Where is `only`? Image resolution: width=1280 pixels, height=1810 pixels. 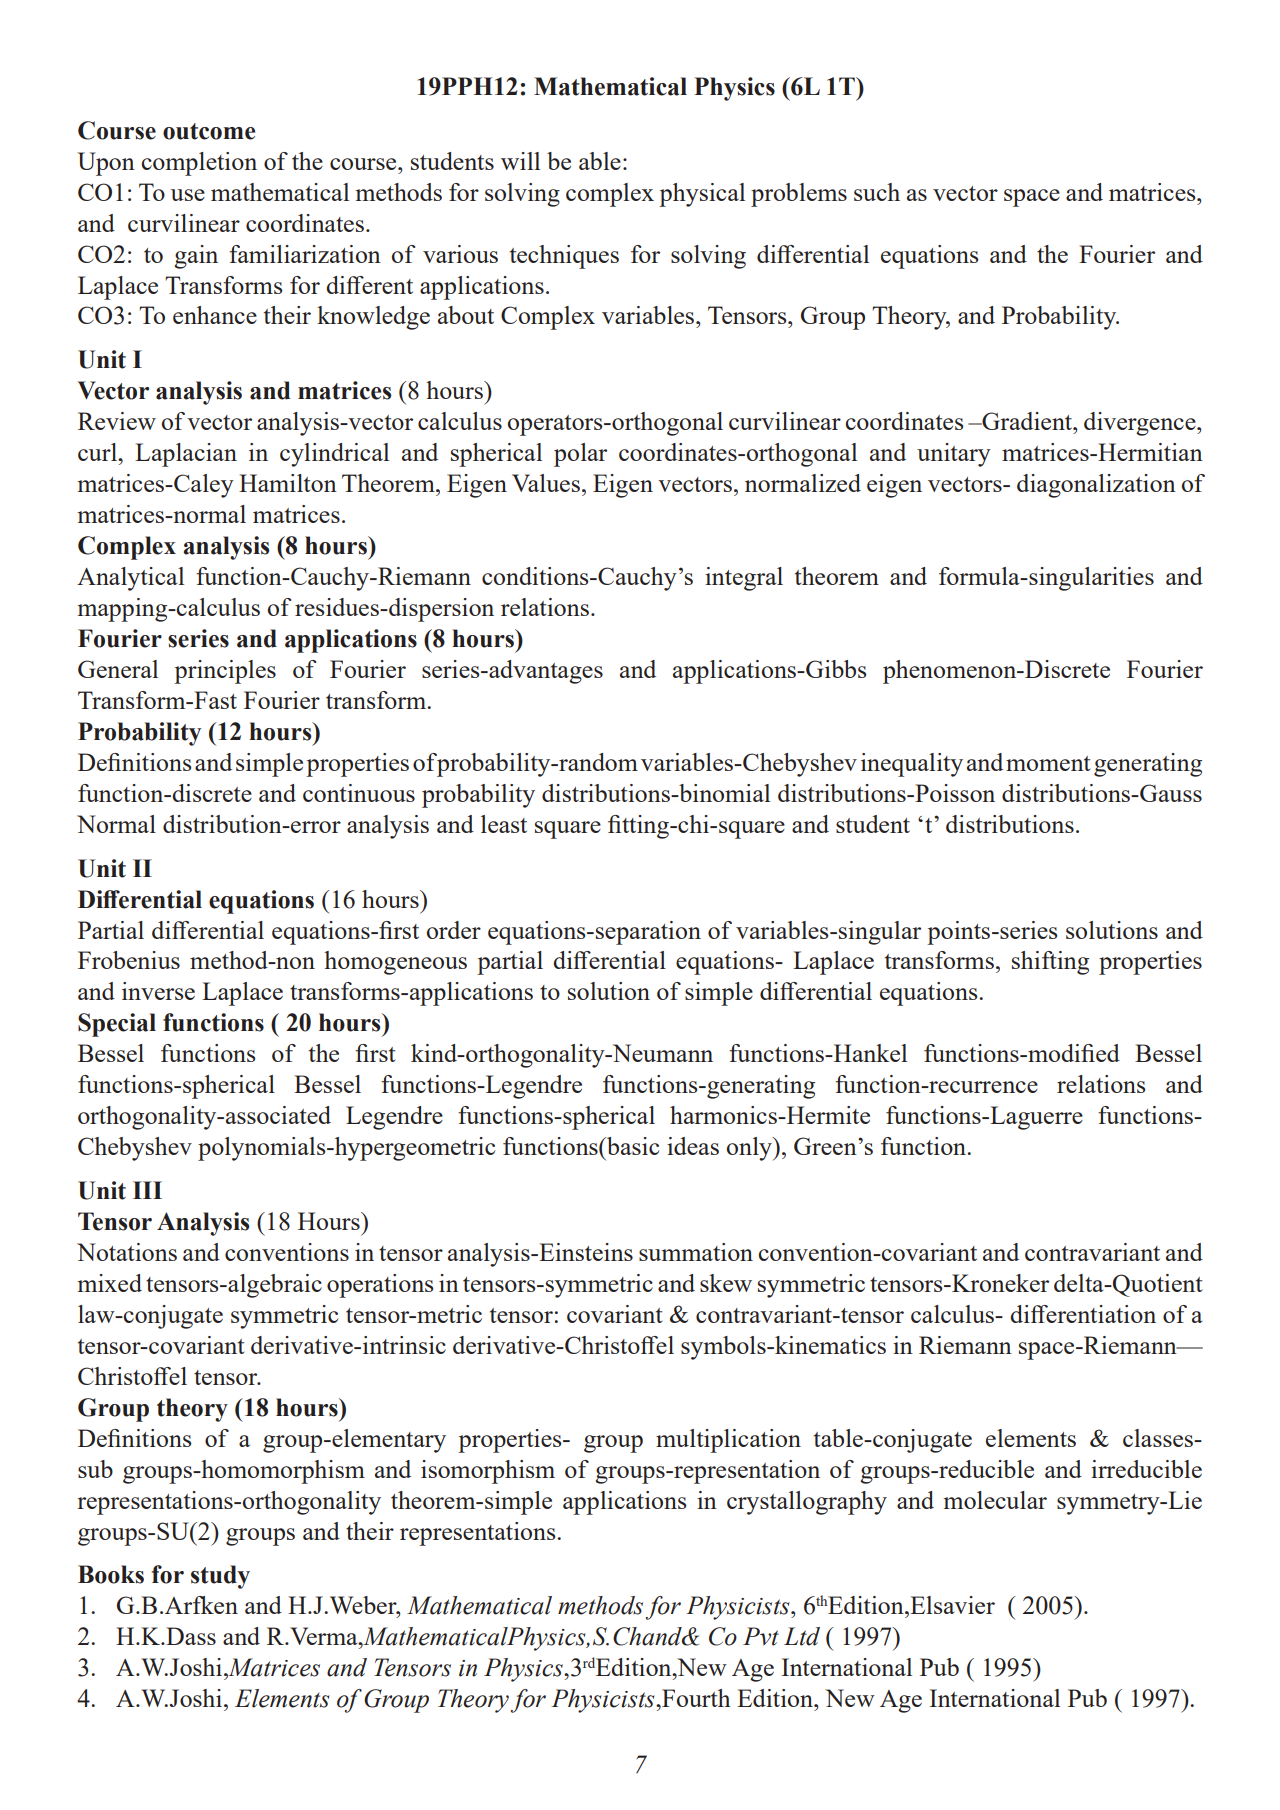 only is located at coordinates (750, 1149).
